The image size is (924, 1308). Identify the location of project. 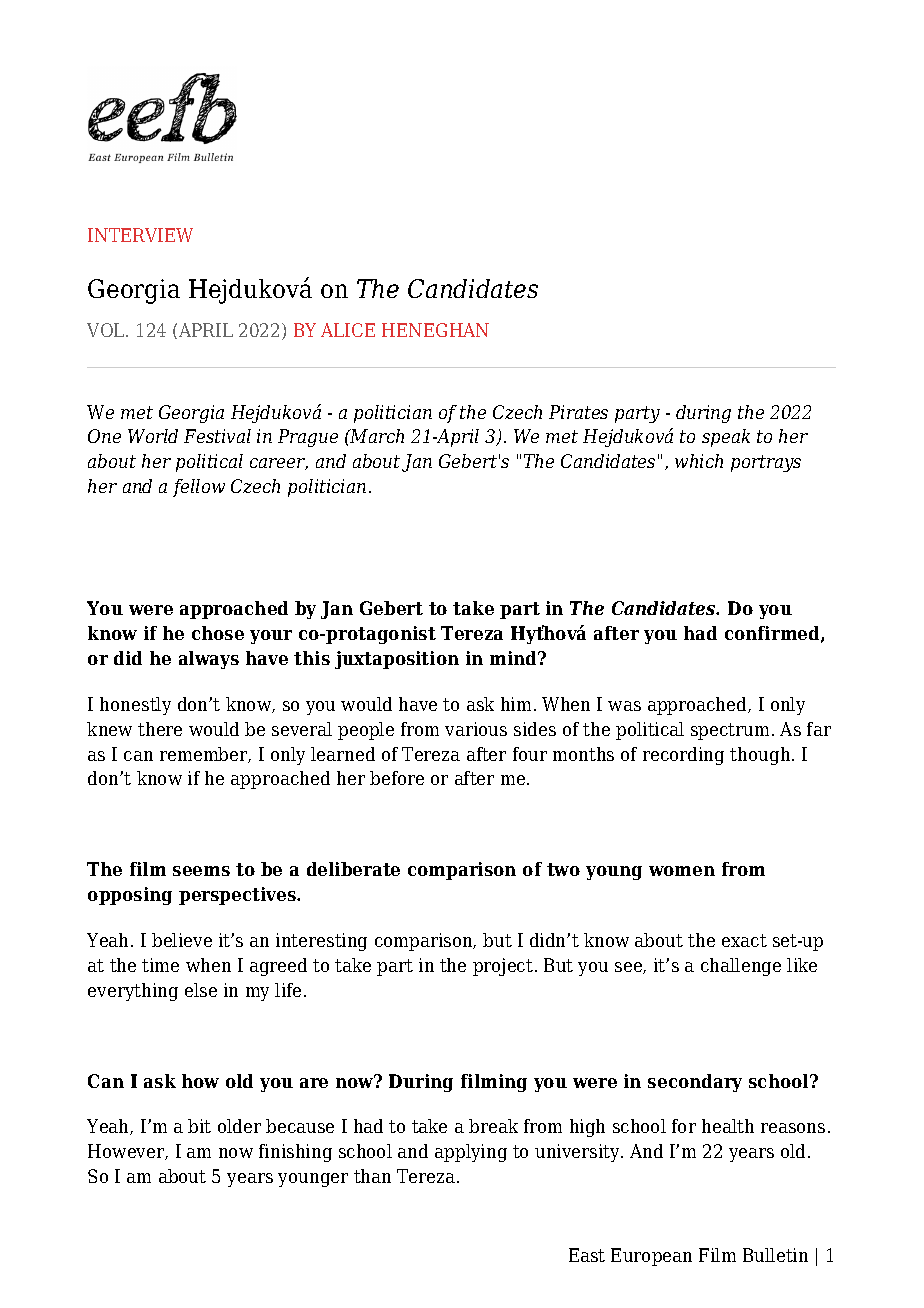
(503, 967).
